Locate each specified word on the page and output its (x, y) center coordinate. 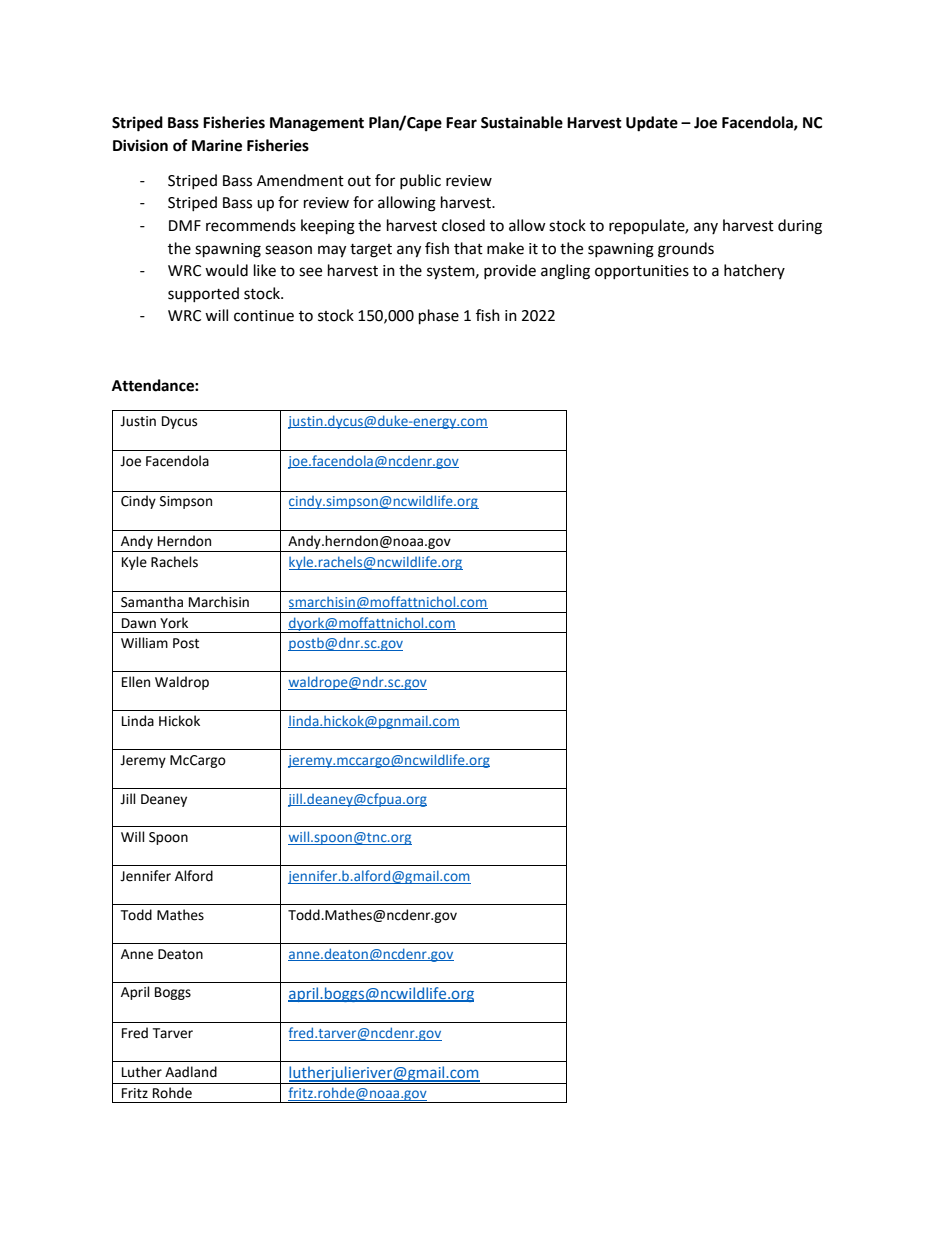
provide (510, 271)
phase (439, 317)
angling (565, 272)
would (226, 270)
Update (652, 124)
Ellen (136, 682)
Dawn (139, 623)
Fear (461, 123)
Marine (217, 145)
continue (264, 316)
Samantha (152, 602)
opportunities (642, 272)
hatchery (754, 271)
